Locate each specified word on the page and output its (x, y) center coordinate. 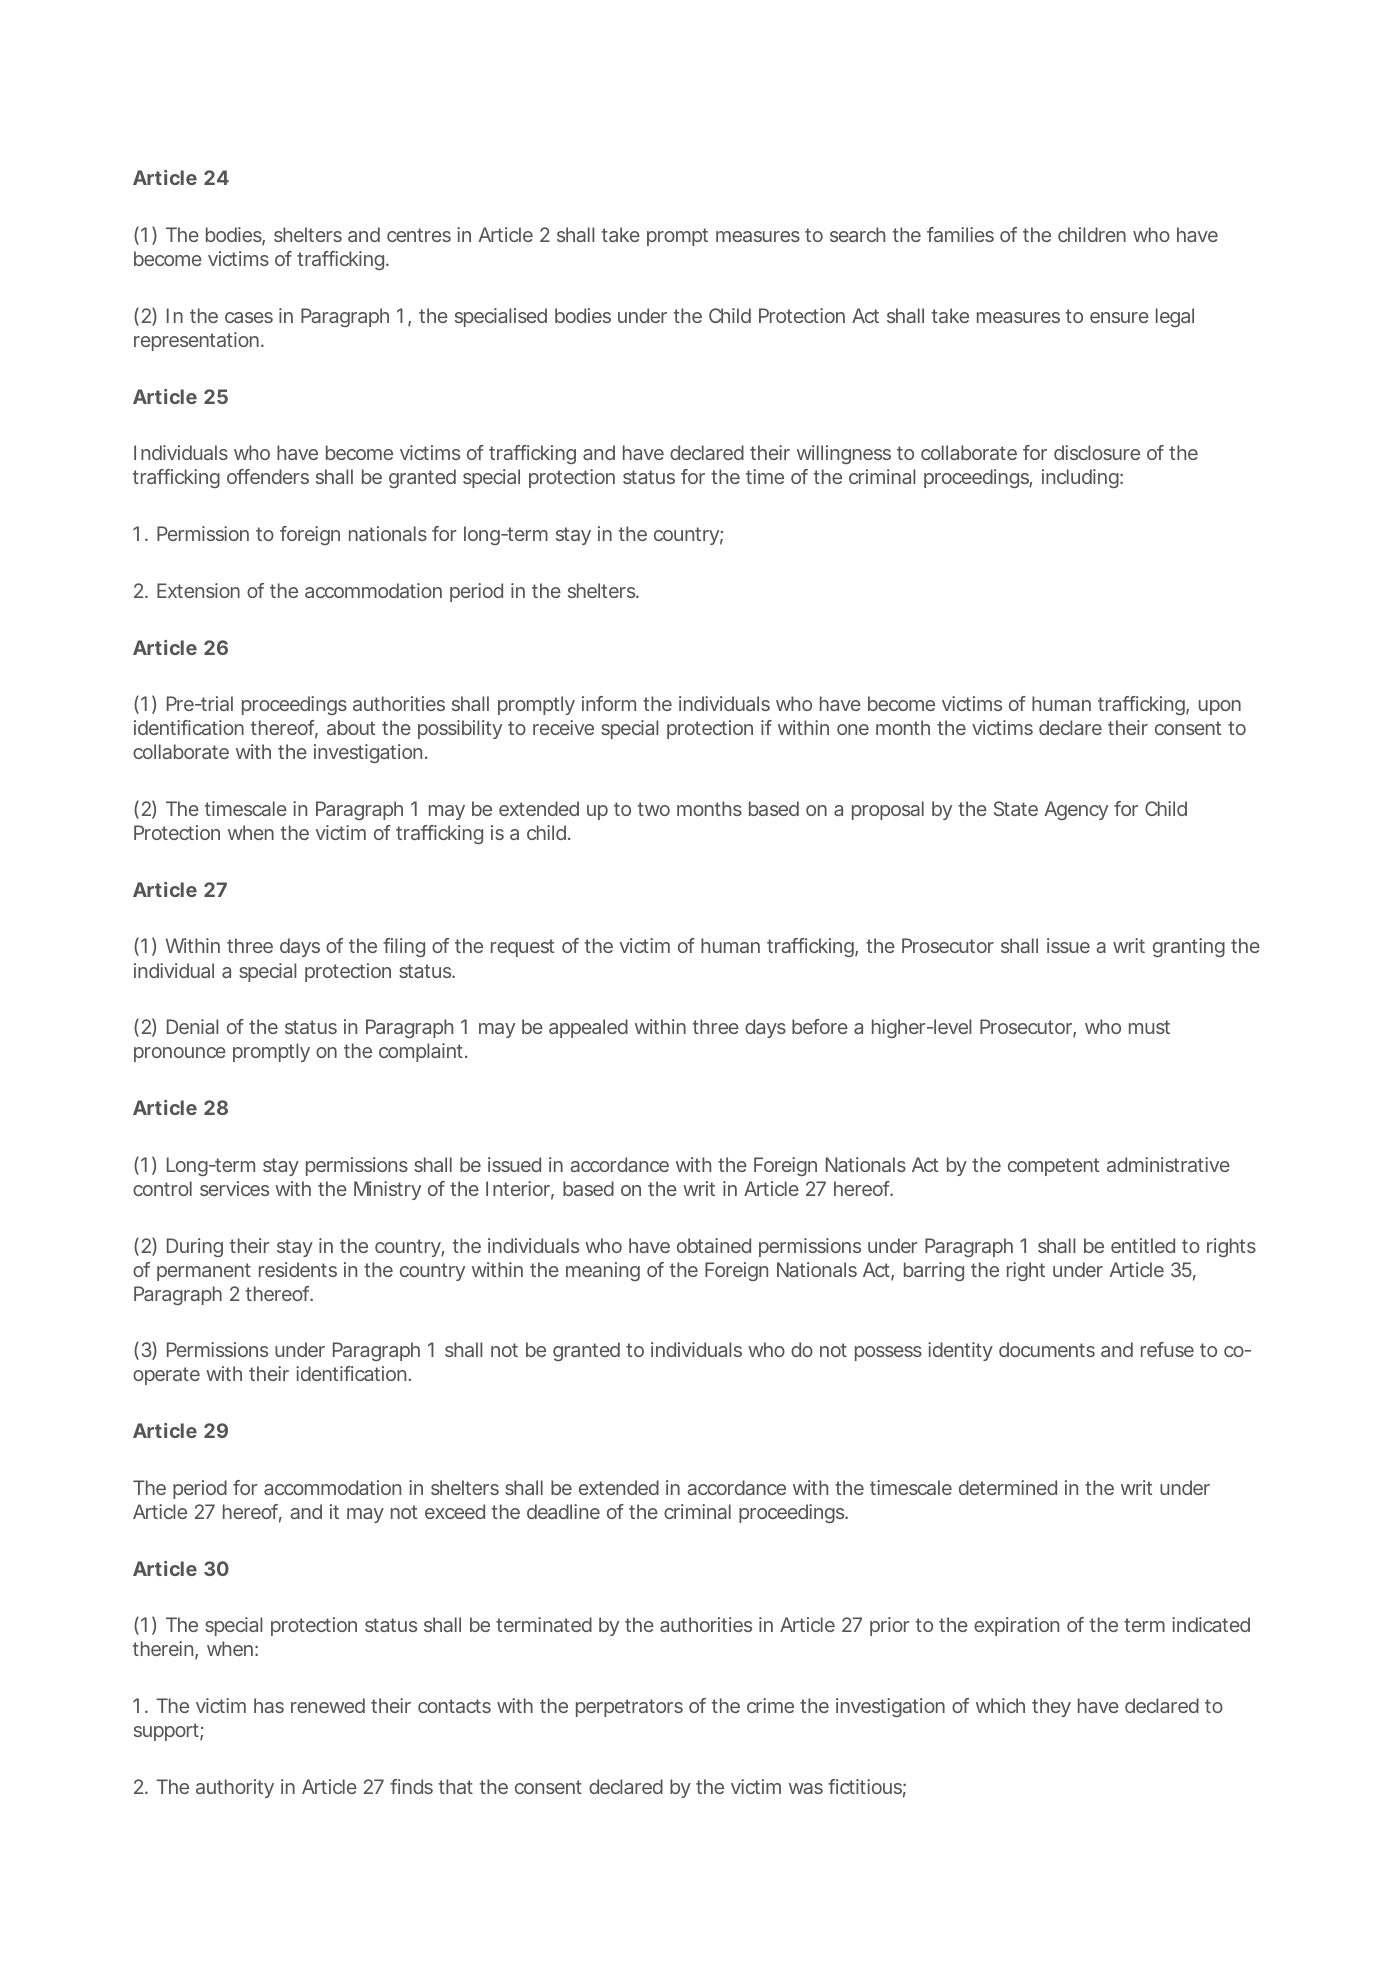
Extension (198, 590)
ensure (1119, 317)
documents (1047, 1349)
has (269, 1705)
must (1149, 1027)
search (857, 234)
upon (1220, 707)
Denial (192, 1026)
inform (609, 703)
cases (249, 317)
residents (298, 1269)
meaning (603, 1271)
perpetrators (629, 1708)
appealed (588, 1028)
